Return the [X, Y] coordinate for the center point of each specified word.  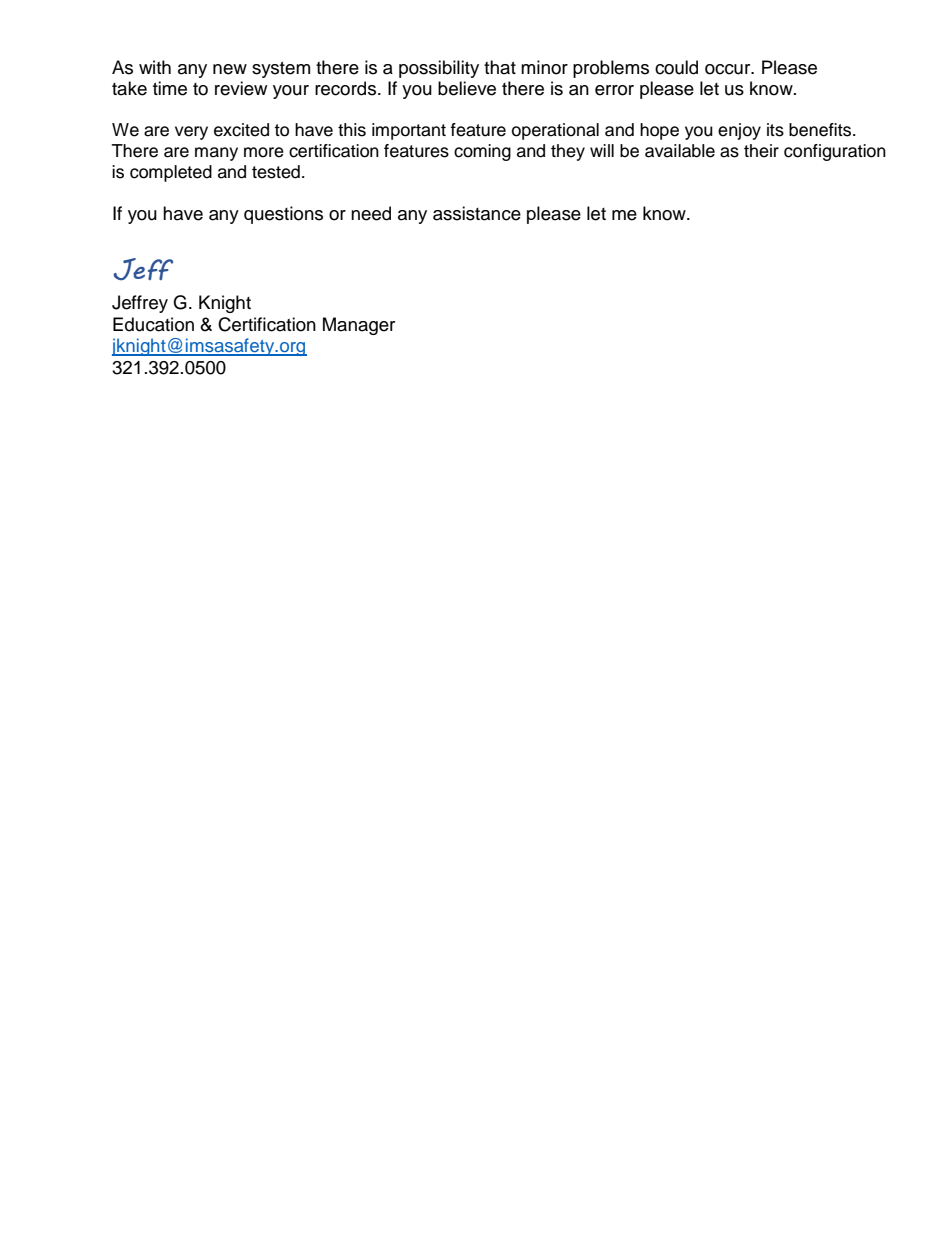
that [500, 67]
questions [283, 215]
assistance [477, 213]
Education [153, 324]
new [230, 69]
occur [729, 69]
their [761, 151]
